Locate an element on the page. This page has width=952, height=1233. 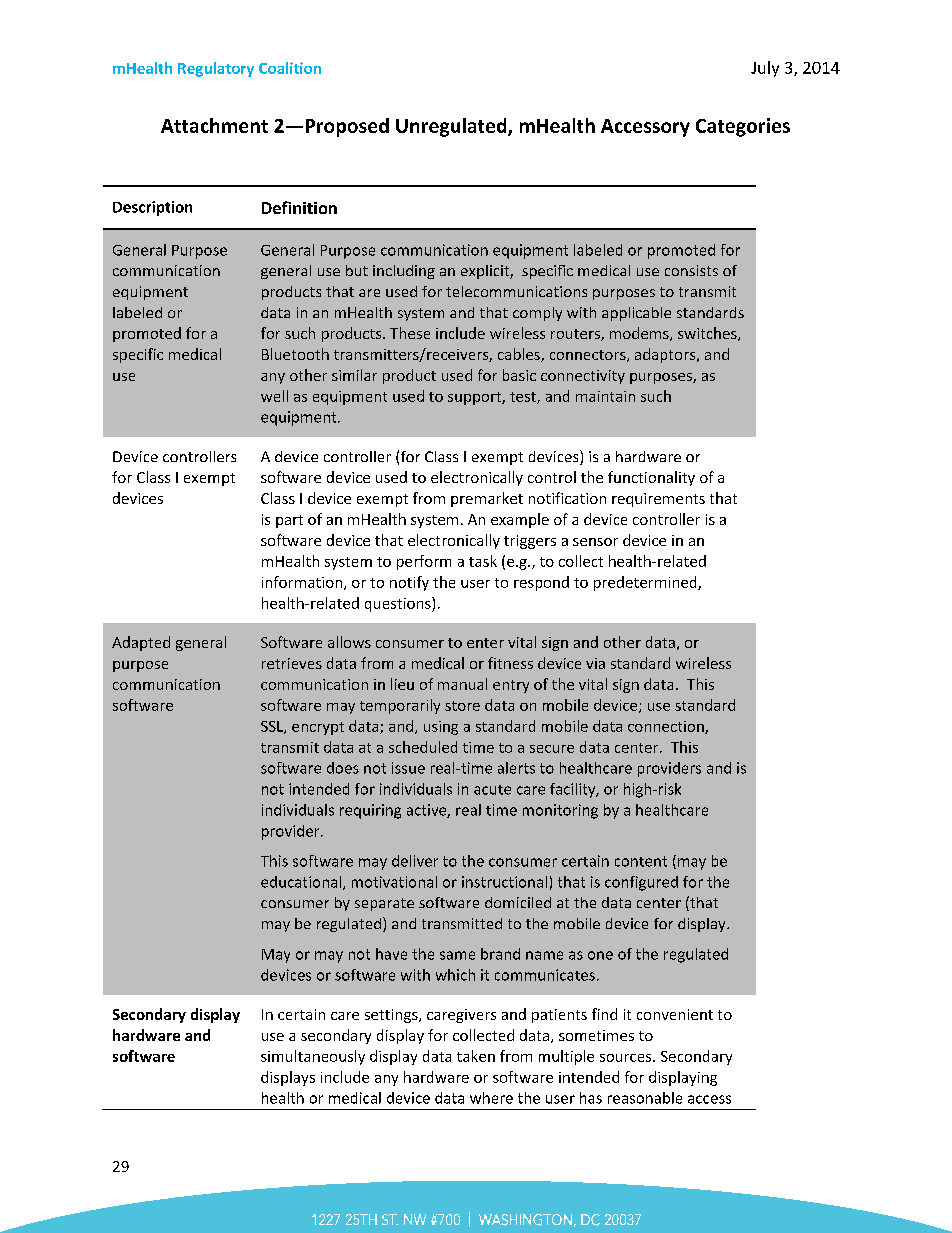
connection is located at coordinates (667, 727).
